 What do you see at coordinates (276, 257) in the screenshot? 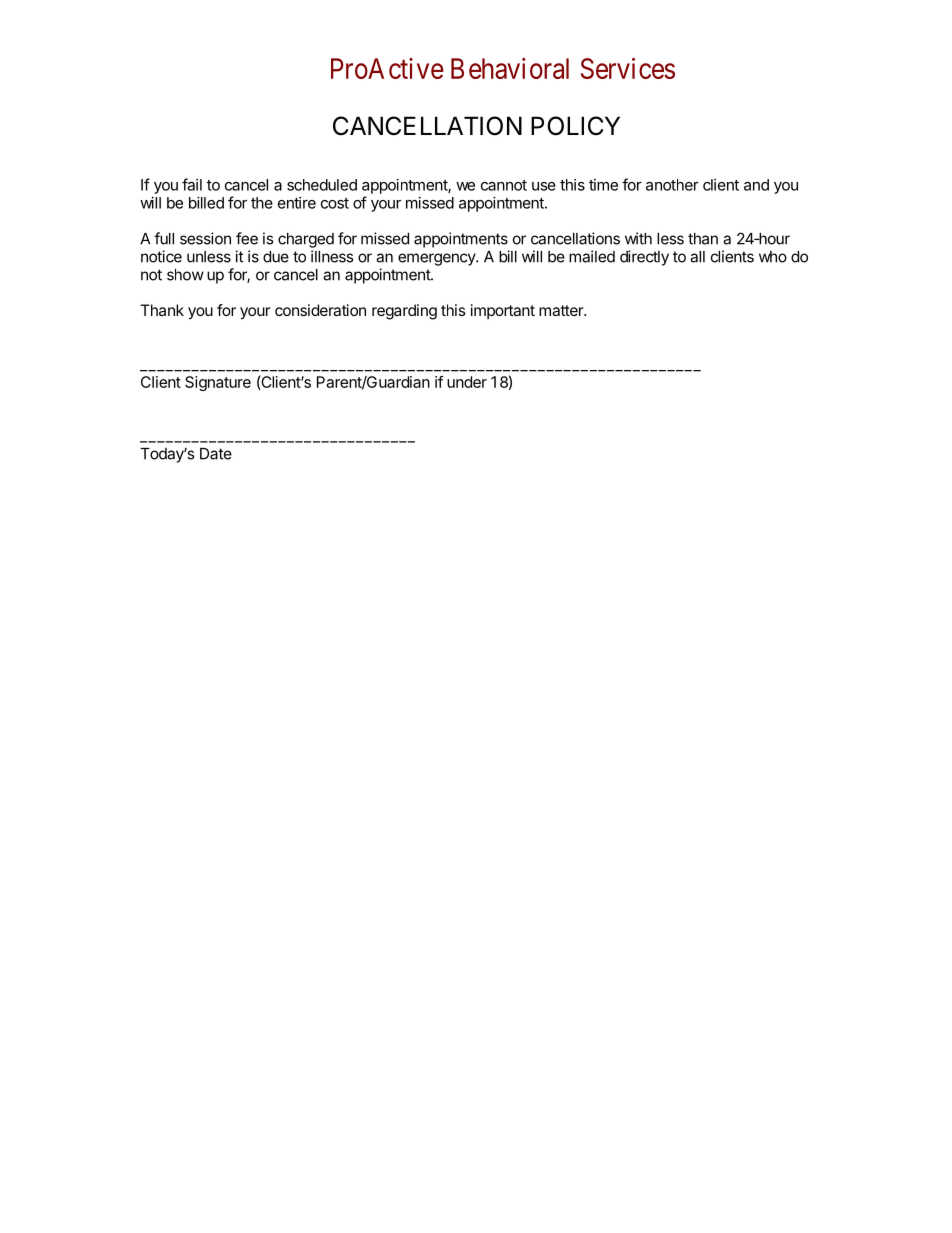
I see `due` at bounding box center [276, 257].
